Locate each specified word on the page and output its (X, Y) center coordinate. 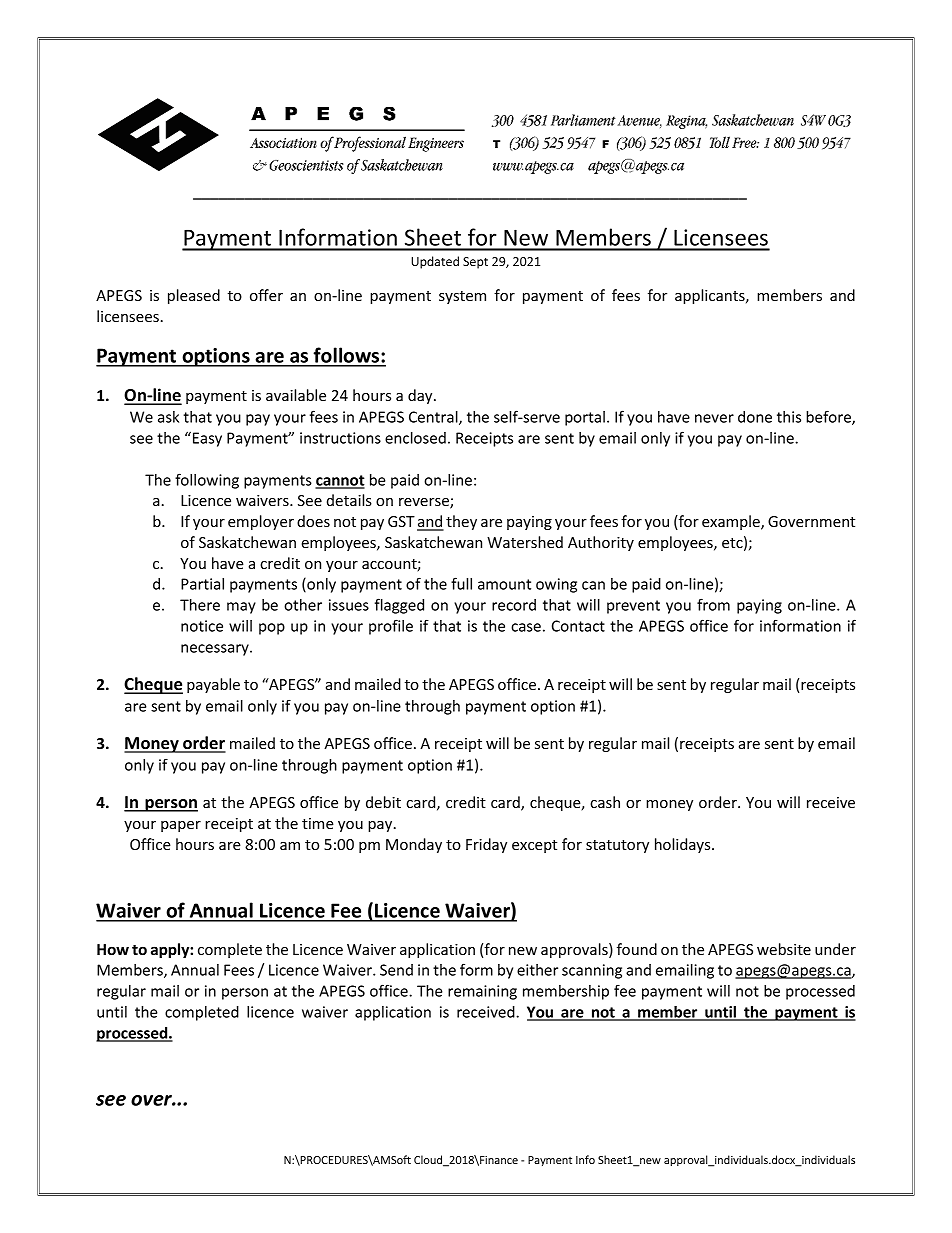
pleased (194, 296)
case (526, 627)
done (755, 417)
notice (202, 626)
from (713, 604)
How (113, 949)
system (462, 297)
